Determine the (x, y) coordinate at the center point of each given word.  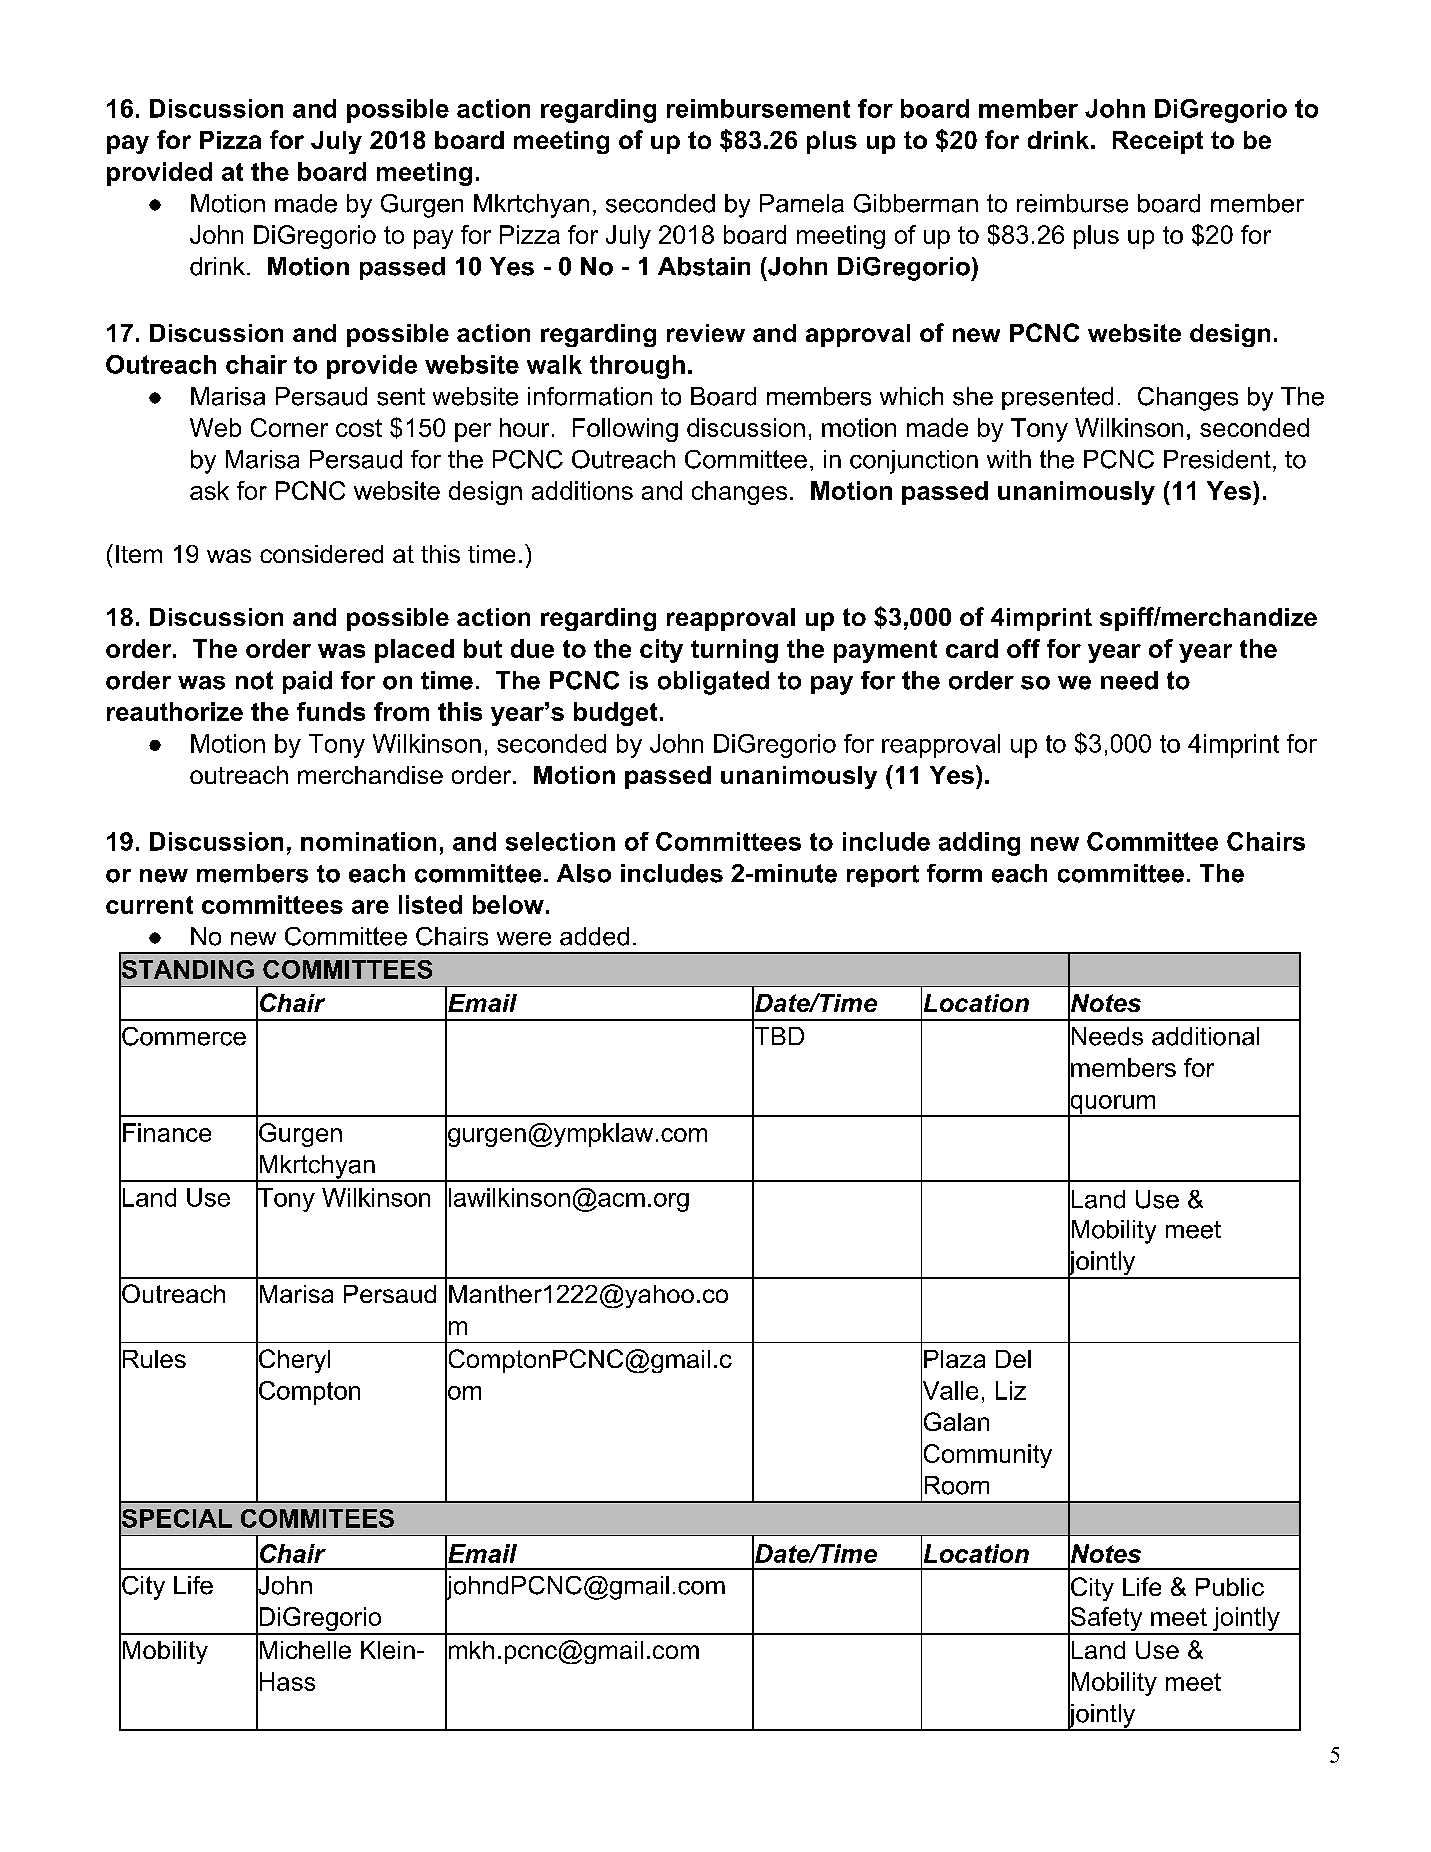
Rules (154, 1359)
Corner (289, 427)
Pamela (802, 203)
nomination (368, 841)
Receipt (1158, 142)
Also (584, 873)
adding (979, 844)
